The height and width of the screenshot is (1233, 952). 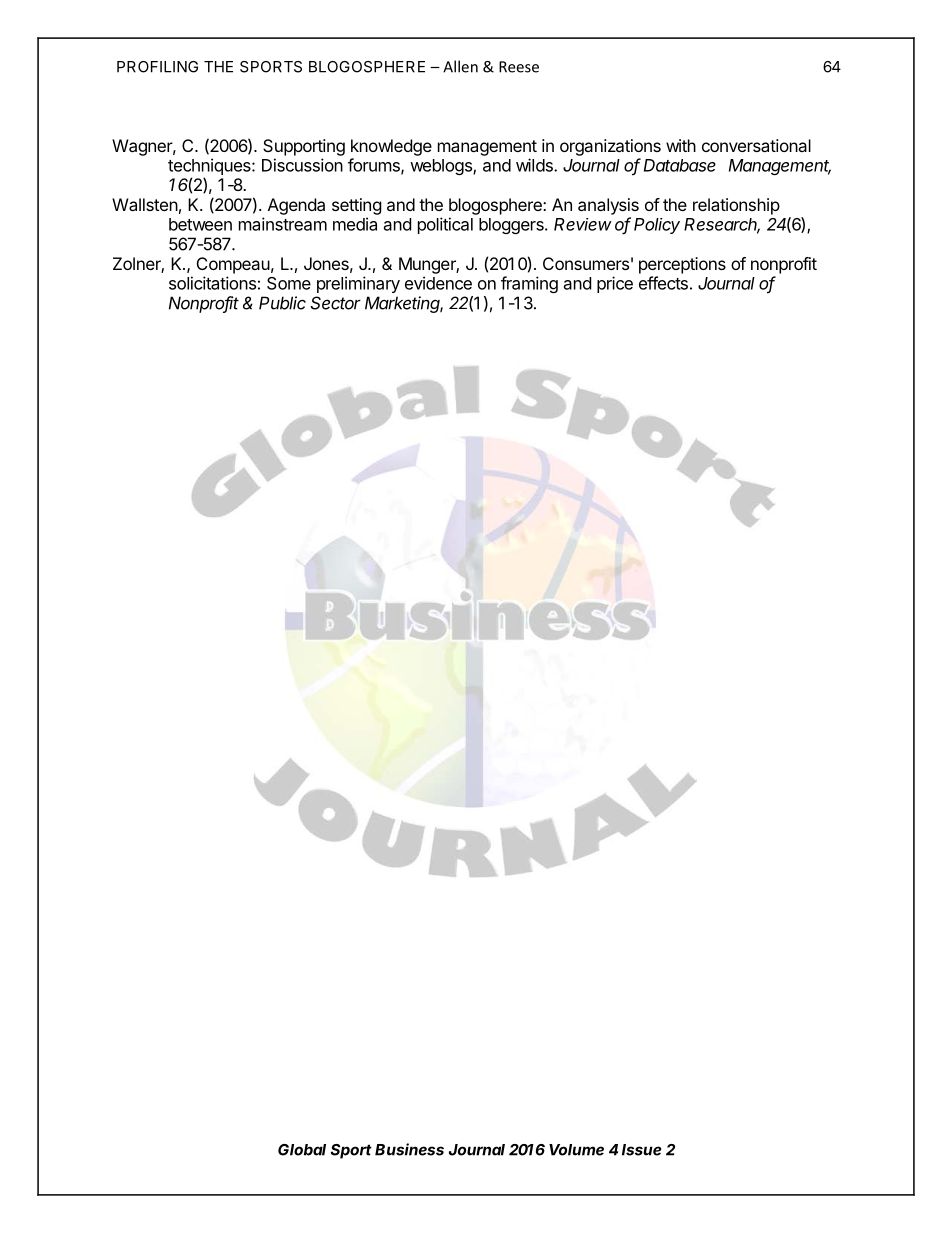 What do you see at coordinates (529, 284) in the screenshot?
I see `framing` at bounding box center [529, 284].
